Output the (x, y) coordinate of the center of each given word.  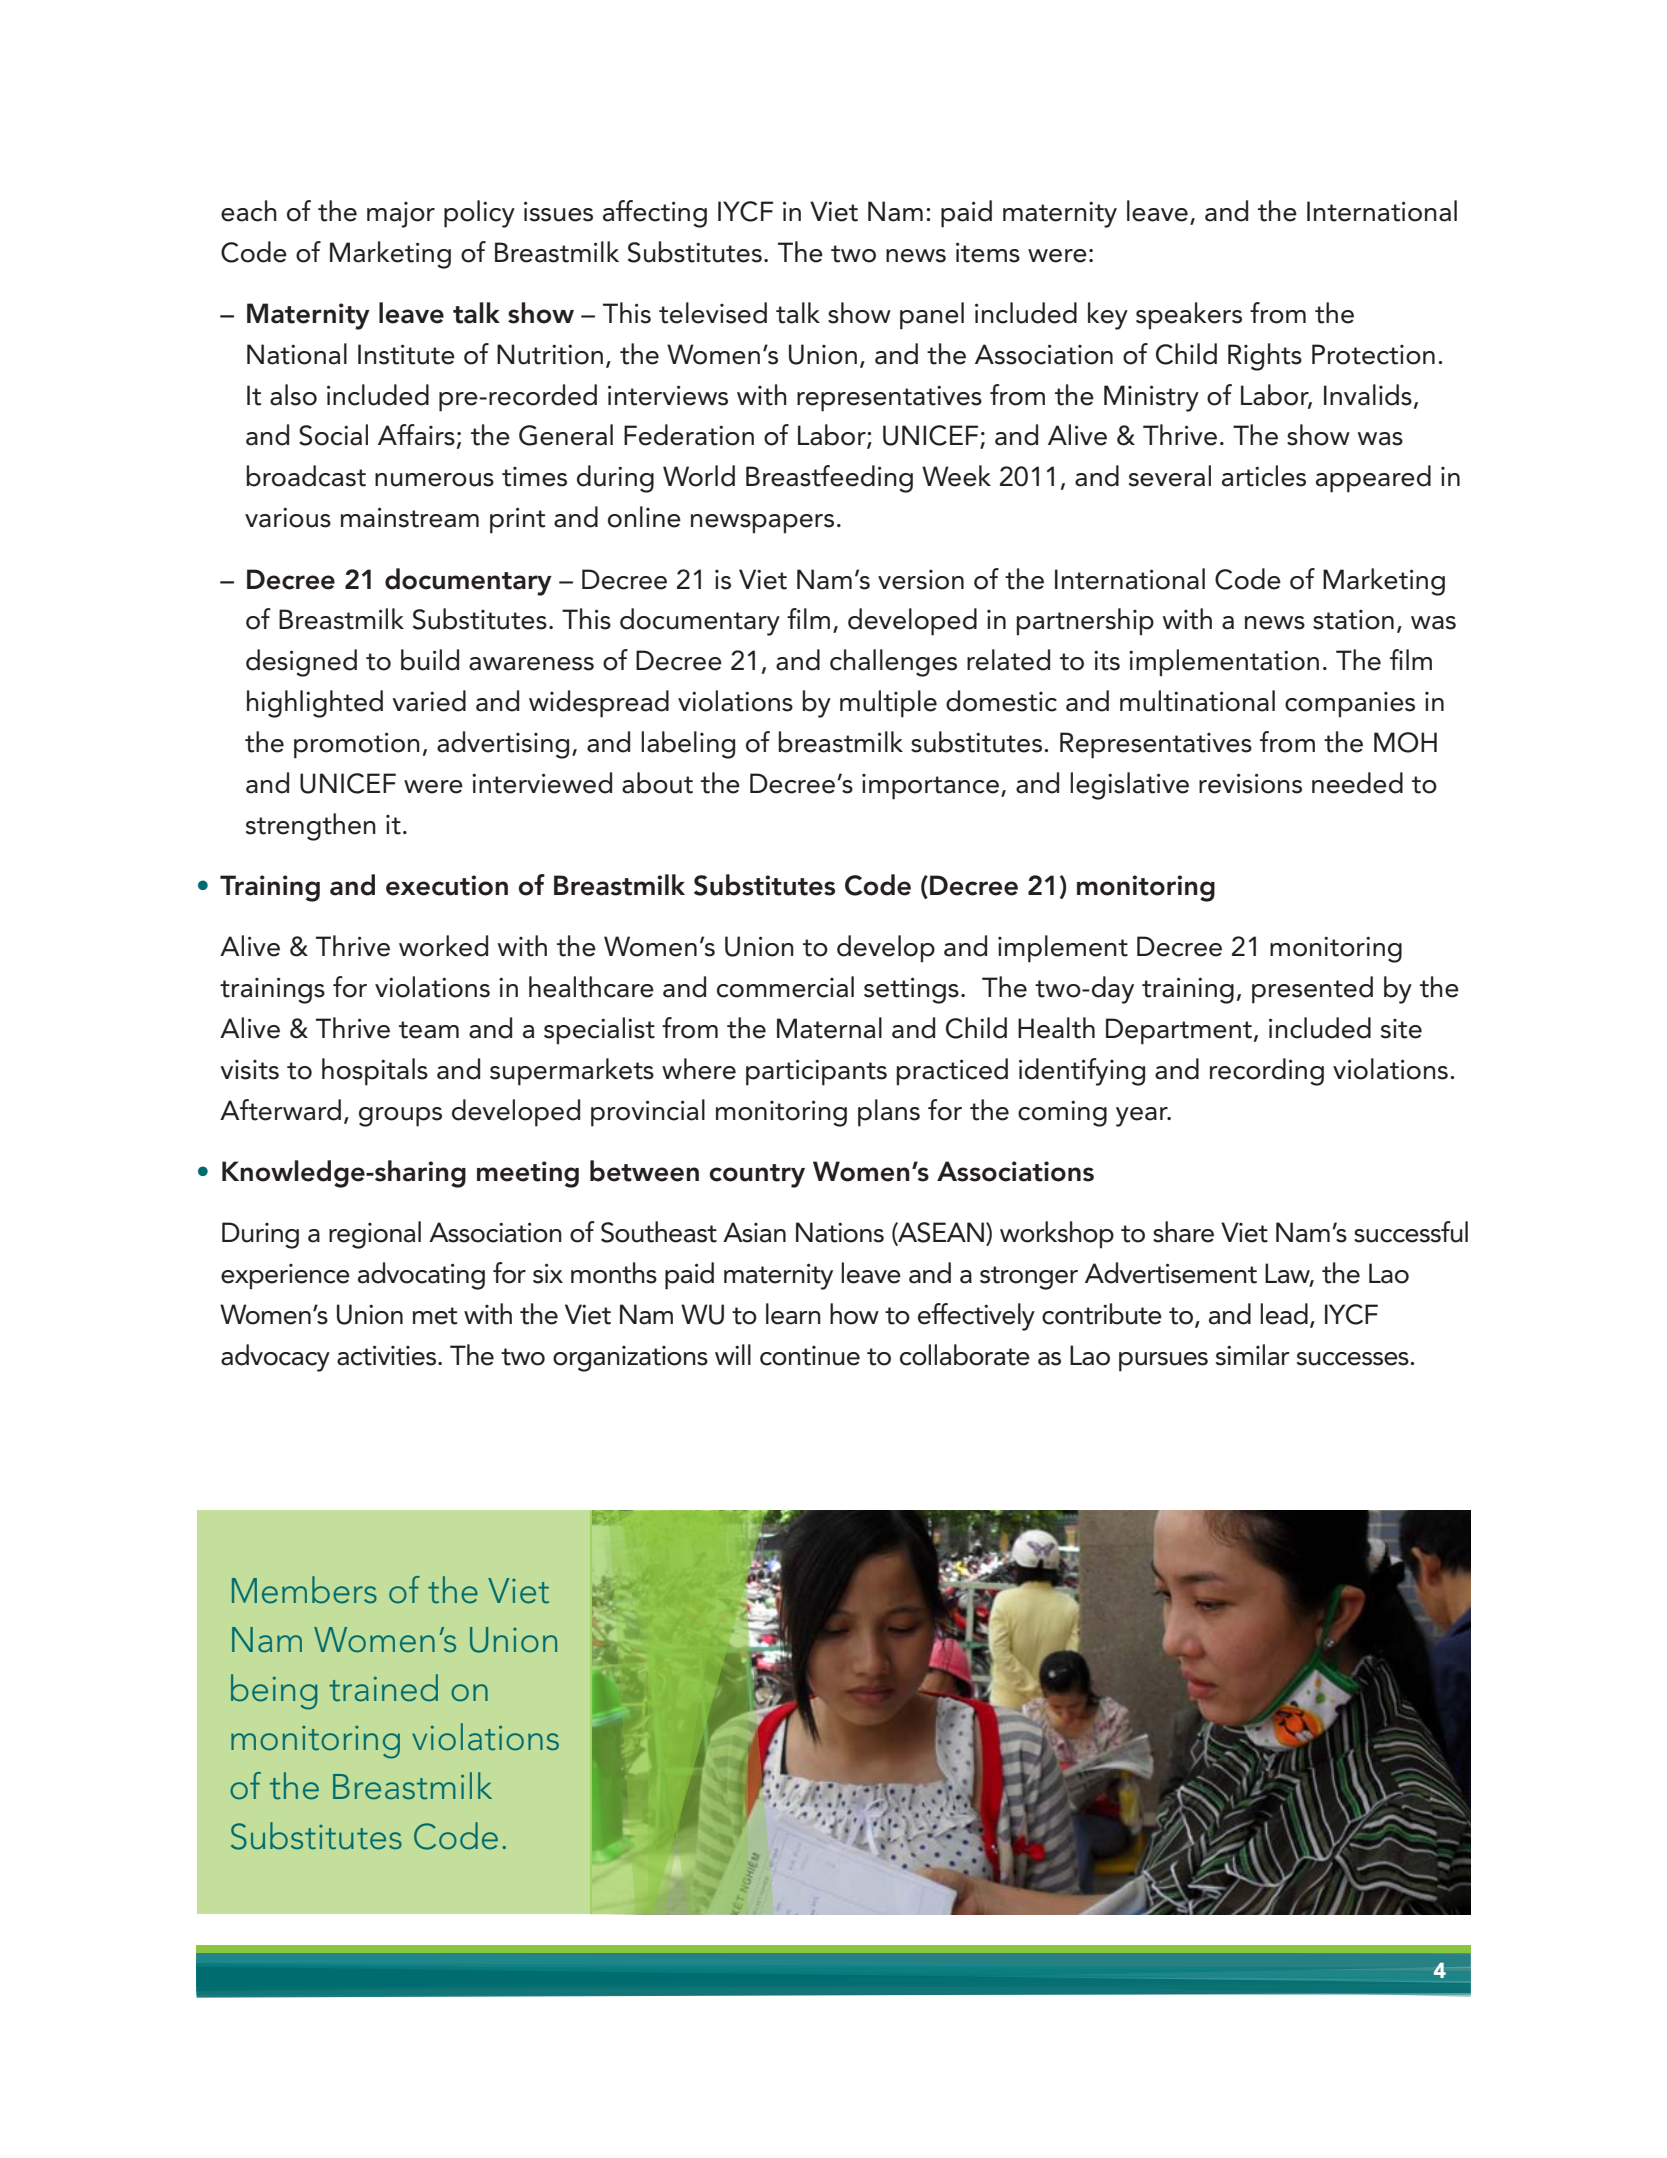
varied (429, 701)
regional (375, 1235)
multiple (888, 704)
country (757, 1176)
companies (1350, 705)
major (401, 215)
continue (810, 1356)
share (1183, 1232)
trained (383, 1688)
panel (932, 316)
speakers (1189, 316)
